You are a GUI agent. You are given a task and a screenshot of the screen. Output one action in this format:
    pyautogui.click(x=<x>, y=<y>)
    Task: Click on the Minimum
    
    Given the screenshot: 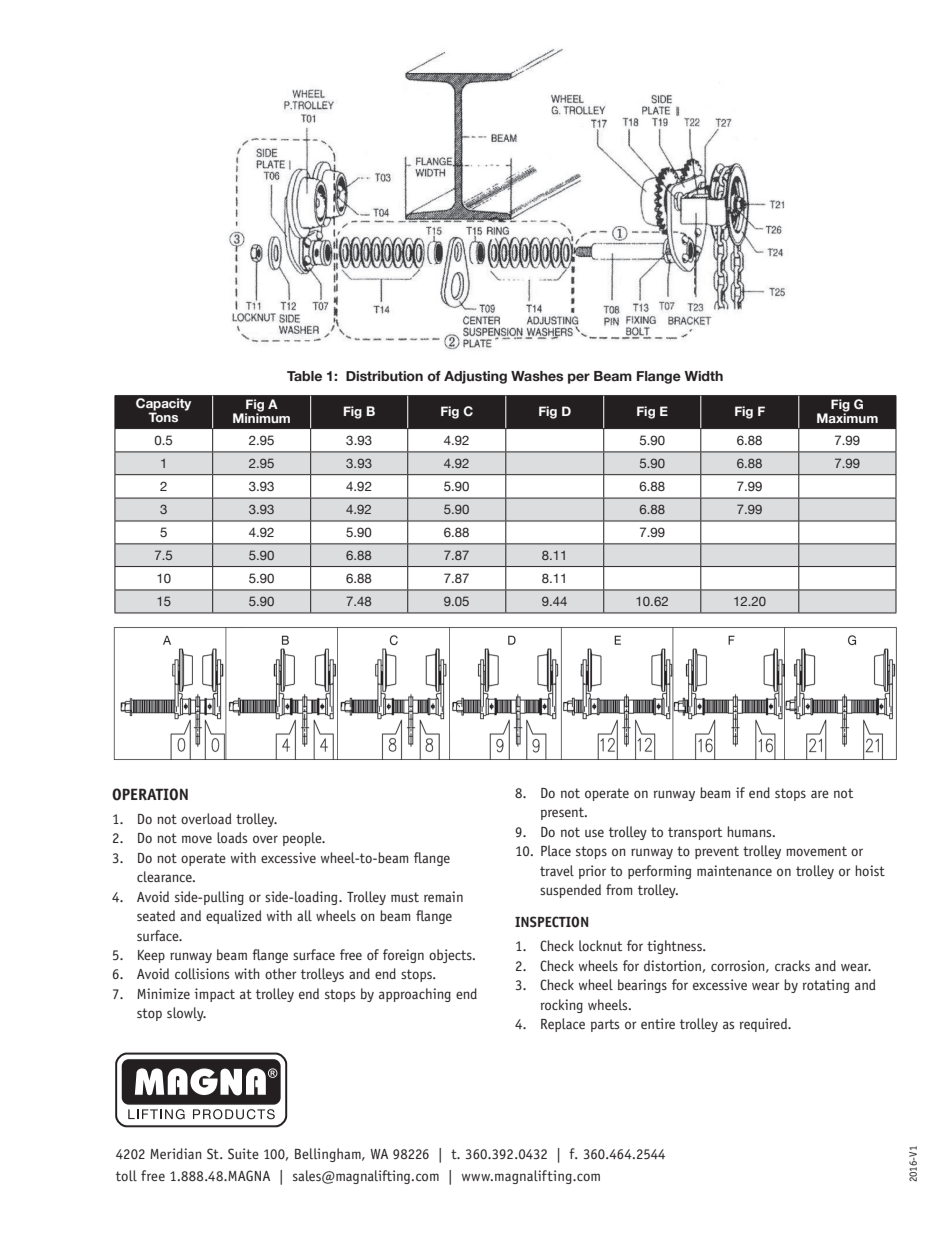 What is the action you would take?
    pyautogui.click(x=261, y=417)
